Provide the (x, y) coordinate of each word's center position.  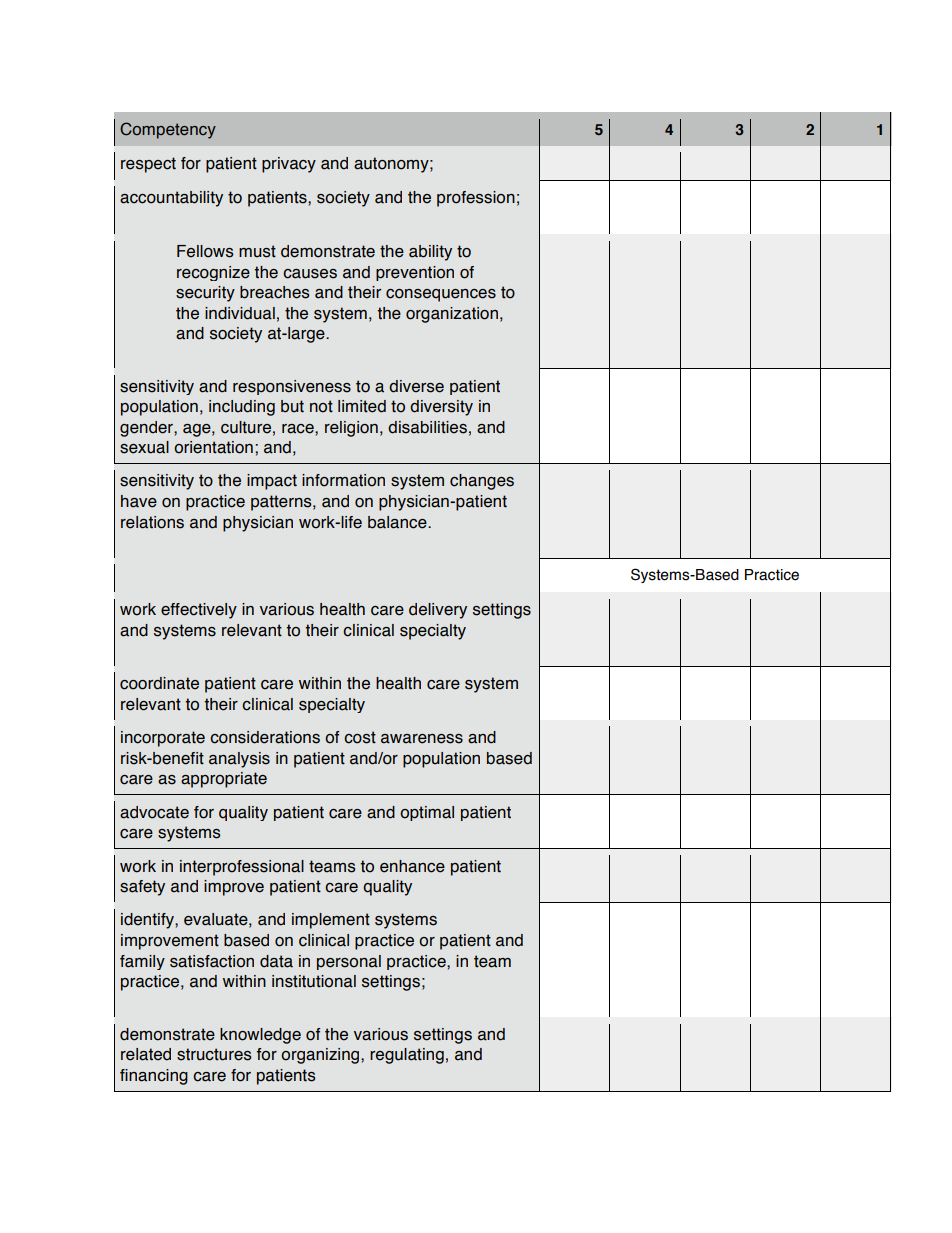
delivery (438, 611)
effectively (199, 611)
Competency (168, 130)
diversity (441, 408)
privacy (289, 165)
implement (331, 921)
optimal (427, 813)
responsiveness (292, 387)
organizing (321, 1056)
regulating (407, 1056)
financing (154, 1077)
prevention (415, 273)
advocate (154, 812)
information (343, 480)
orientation (213, 447)
